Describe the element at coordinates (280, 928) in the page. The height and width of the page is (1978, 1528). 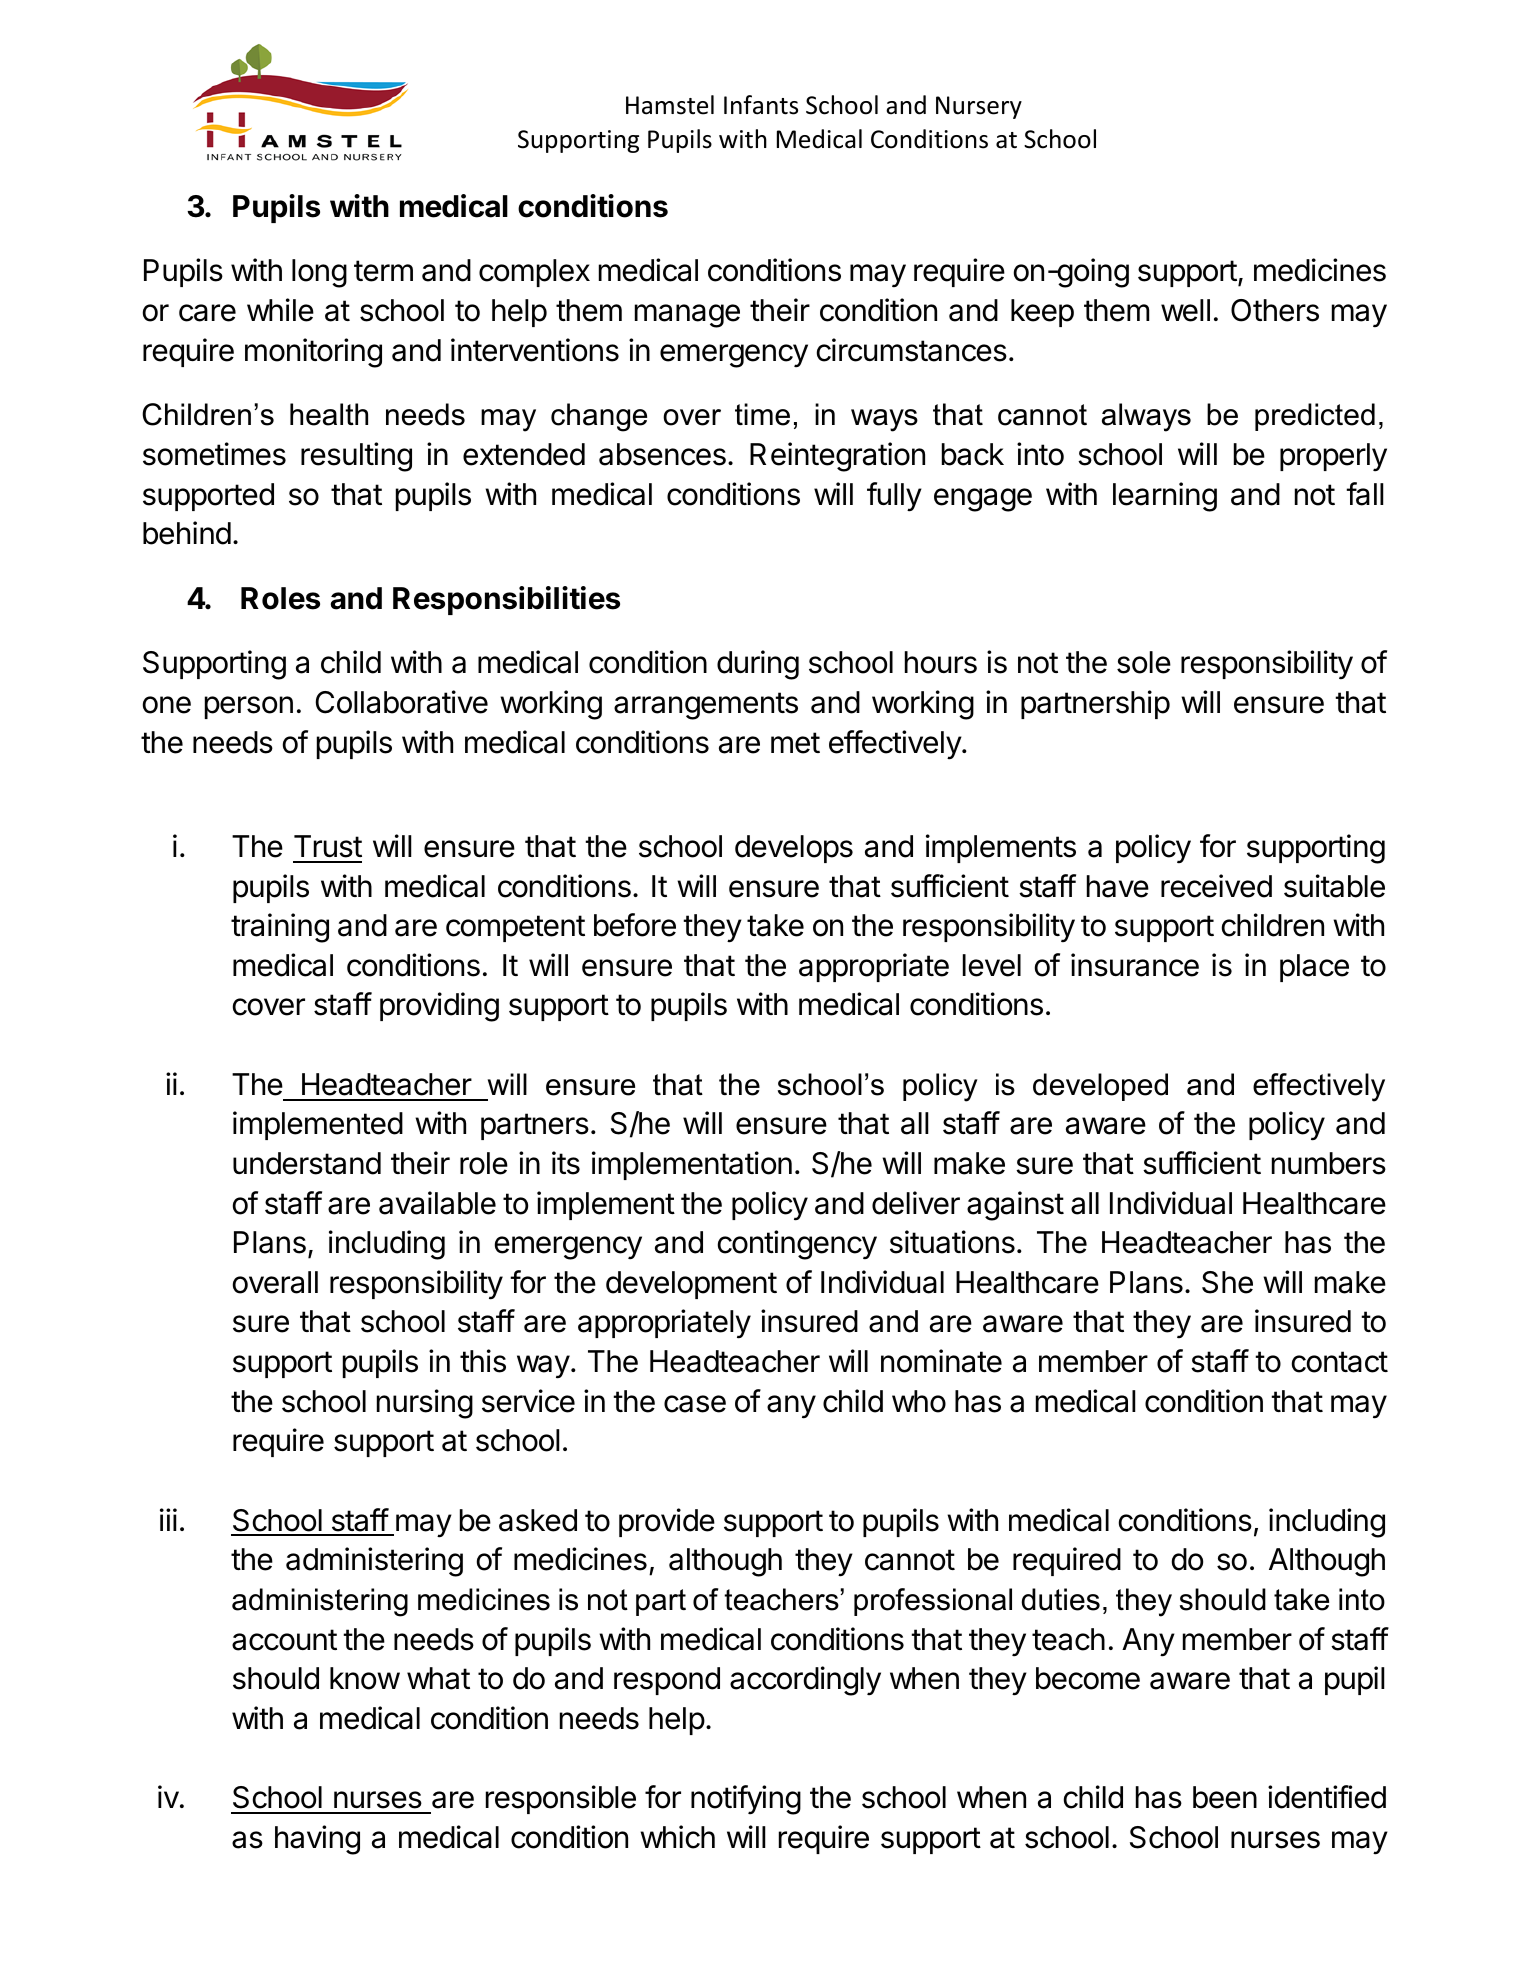
I see `training` at that location.
